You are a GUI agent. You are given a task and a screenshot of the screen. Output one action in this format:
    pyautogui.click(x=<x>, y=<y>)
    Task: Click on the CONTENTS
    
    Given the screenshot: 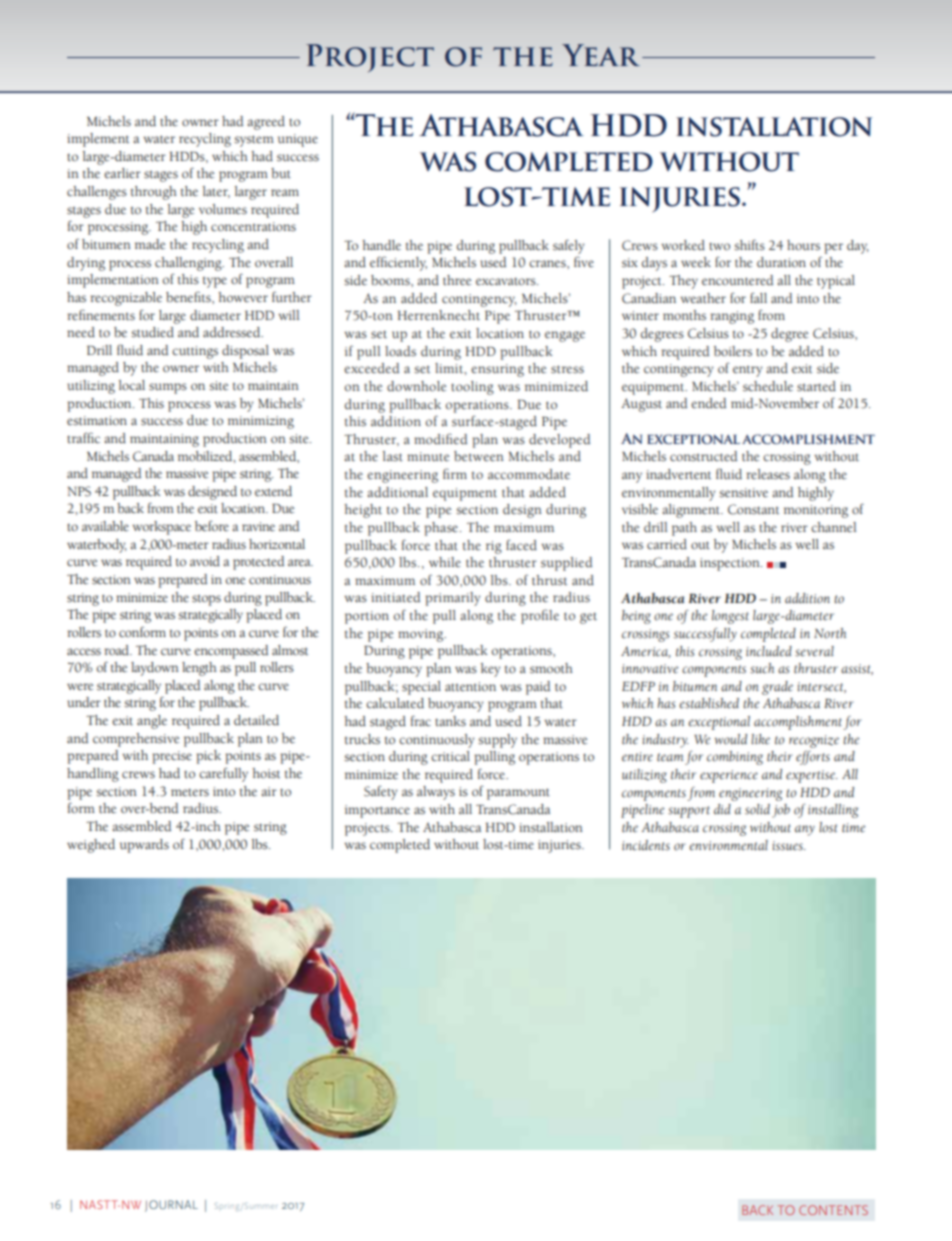 What is the action you would take?
    pyautogui.click(x=833, y=1210)
